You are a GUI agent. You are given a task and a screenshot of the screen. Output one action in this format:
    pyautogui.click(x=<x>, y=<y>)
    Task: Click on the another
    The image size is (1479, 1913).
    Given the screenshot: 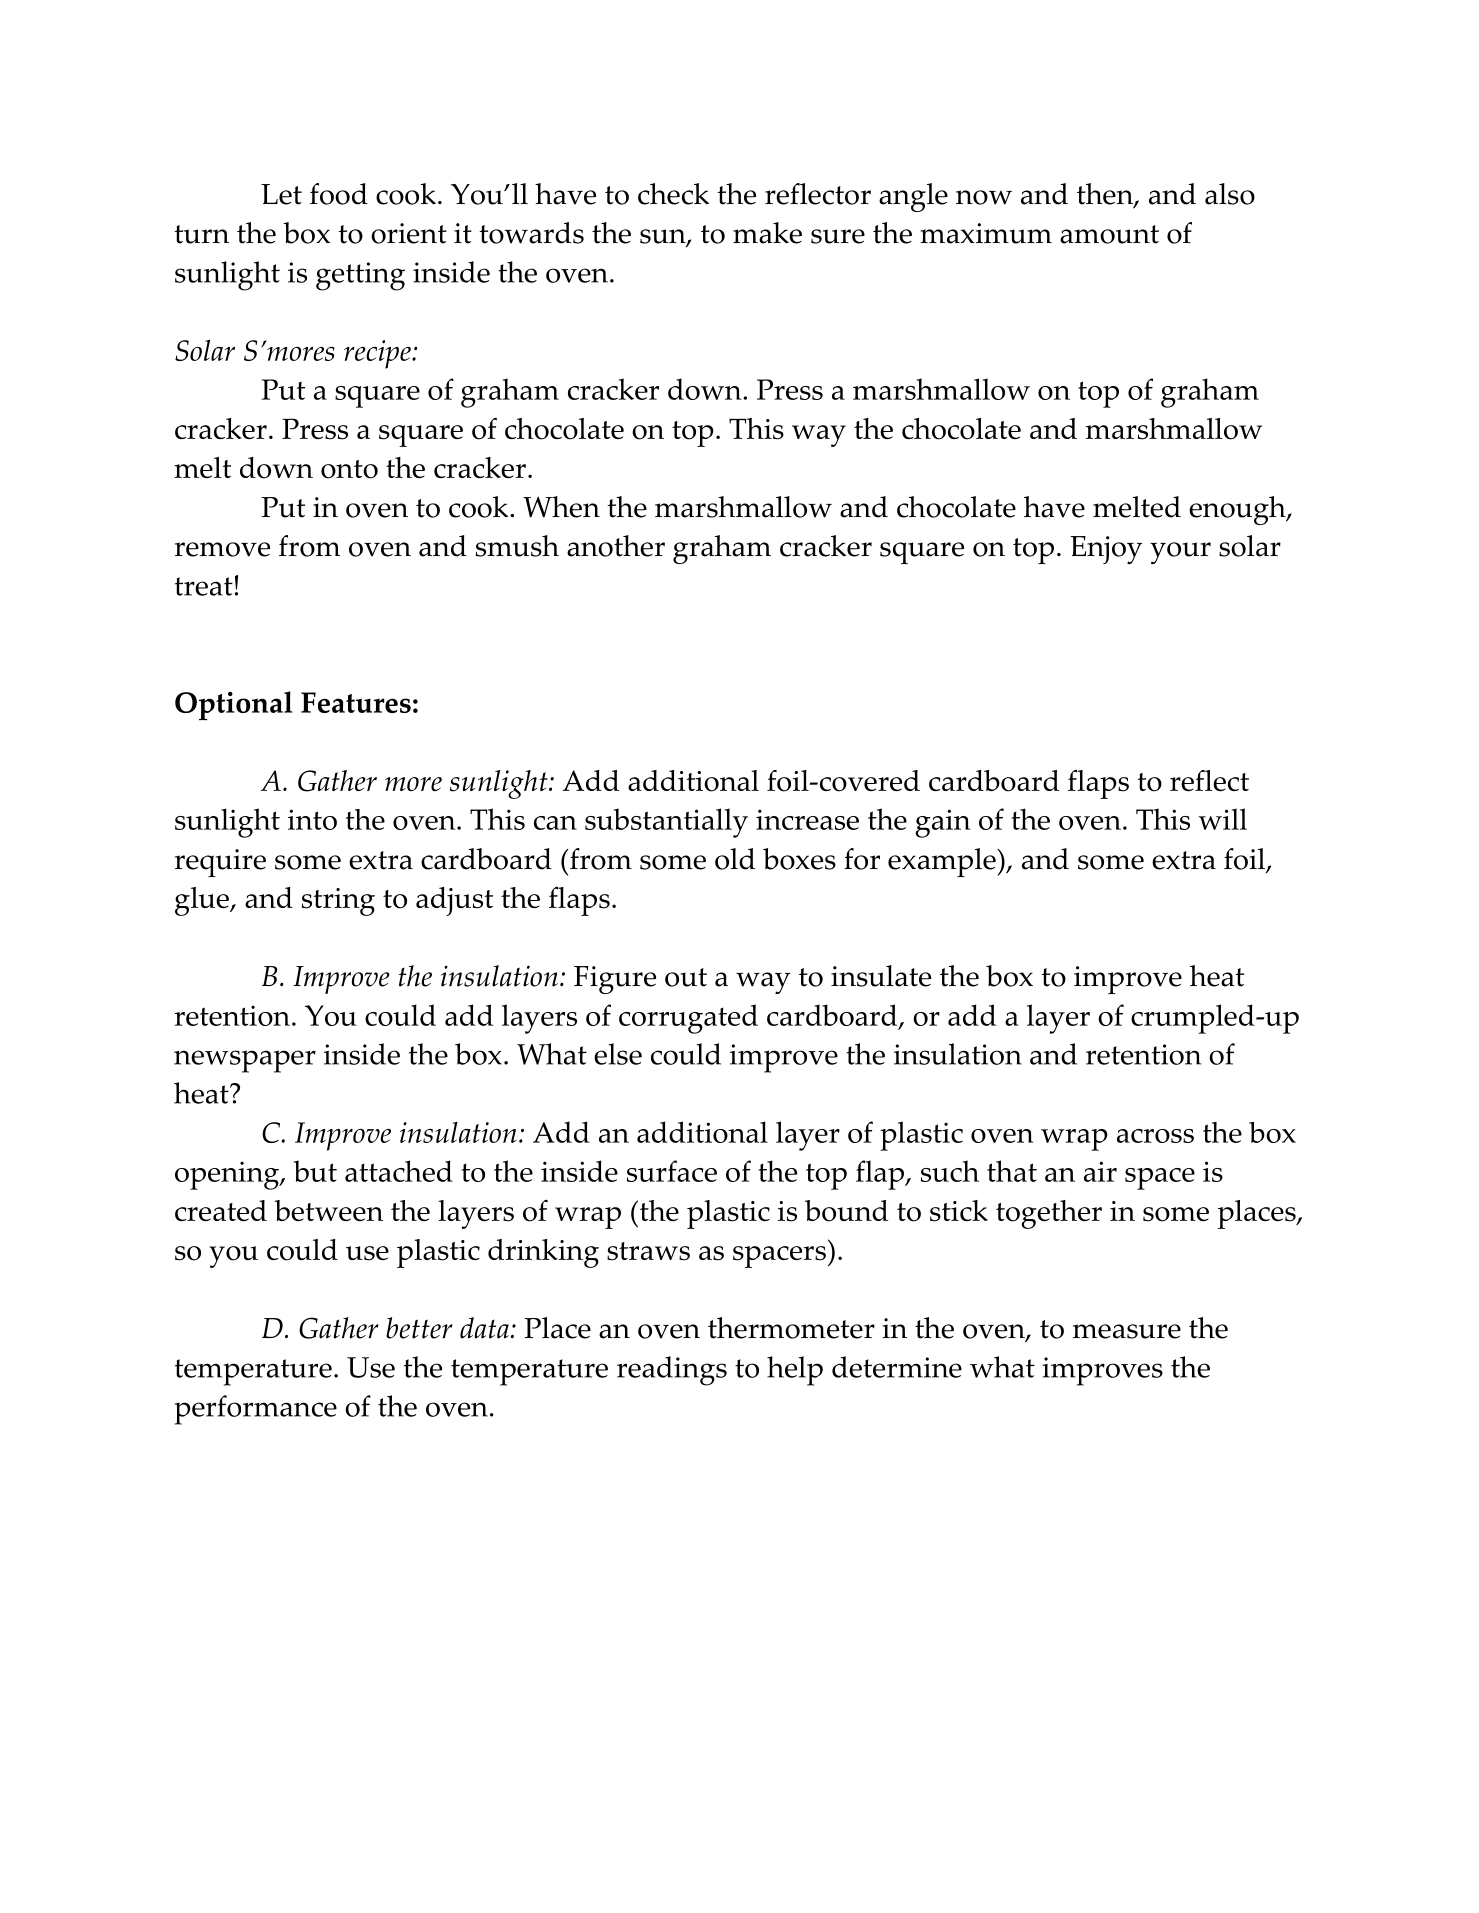 What is the action you would take?
    pyautogui.click(x=616, y=546)
